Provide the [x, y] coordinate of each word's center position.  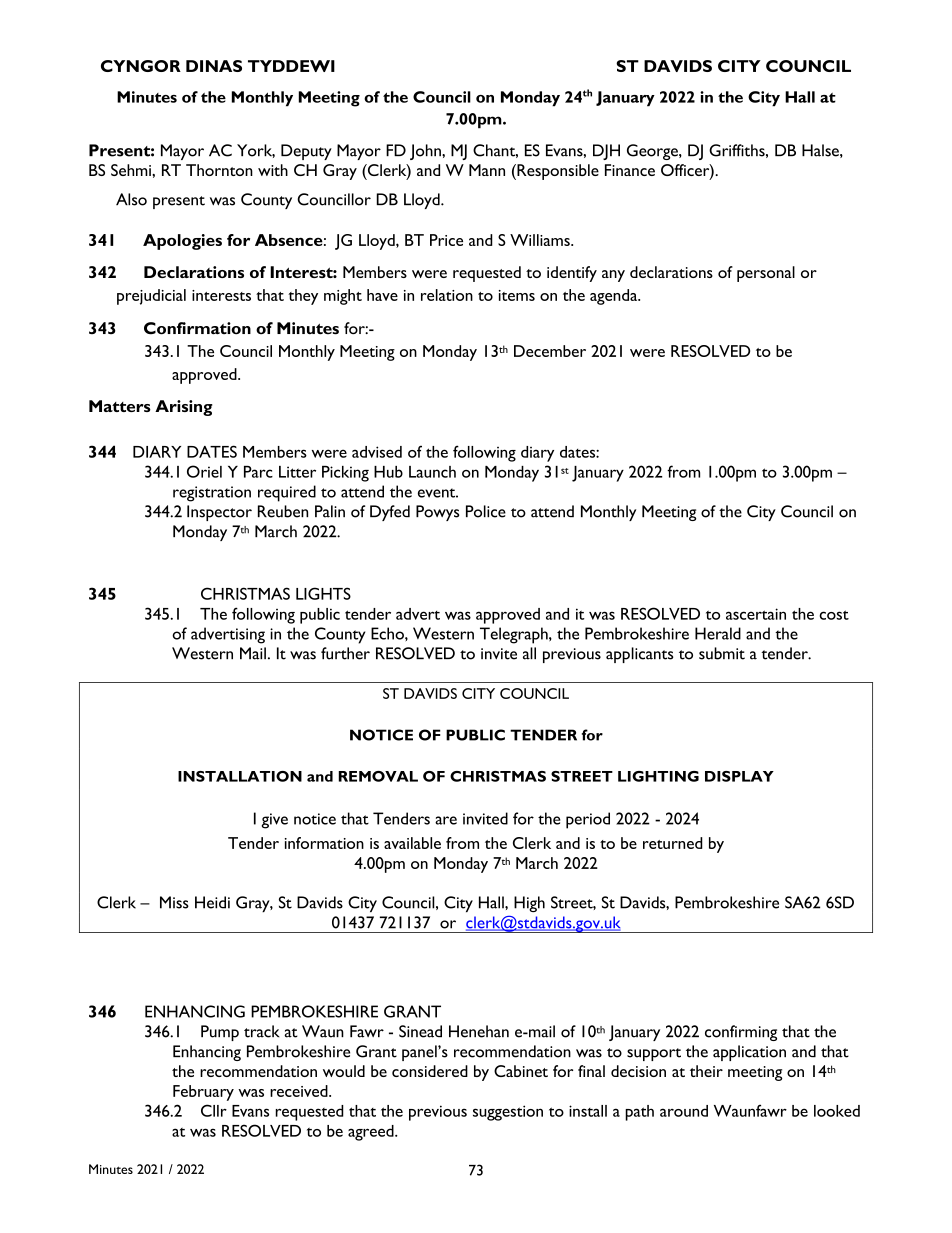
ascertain [756, 614]
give [274, 821]
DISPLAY [739, 776]
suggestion [508, 1113]
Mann [487, 170]
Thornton [219, 170]
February [203, 1093]
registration [212, 494]
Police [486, 511]
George [653, 152]
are [446, 820]
